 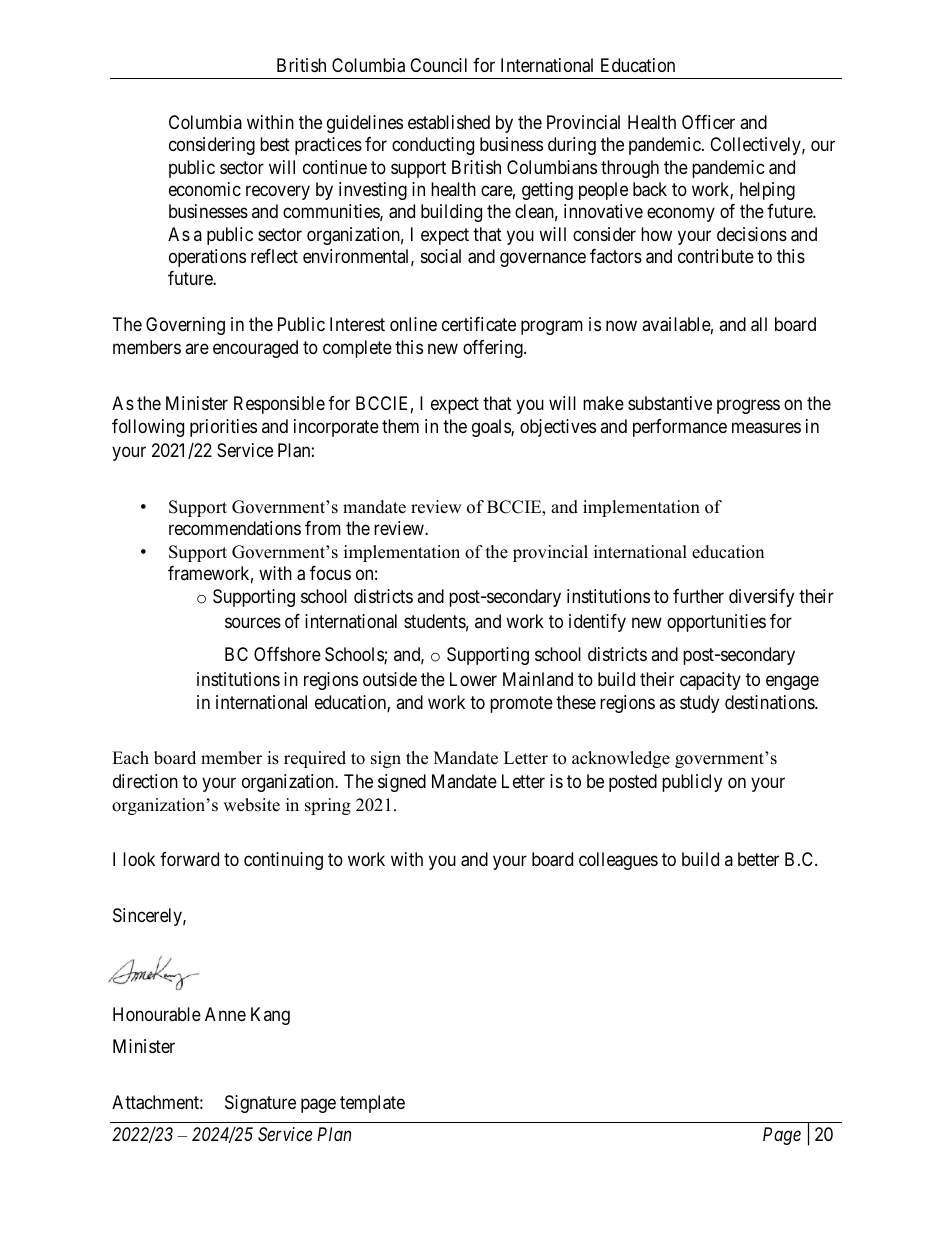 What do you see at coordinates (473, 679) in the image?
I see `Lower` at bounding box center [473, 679].
